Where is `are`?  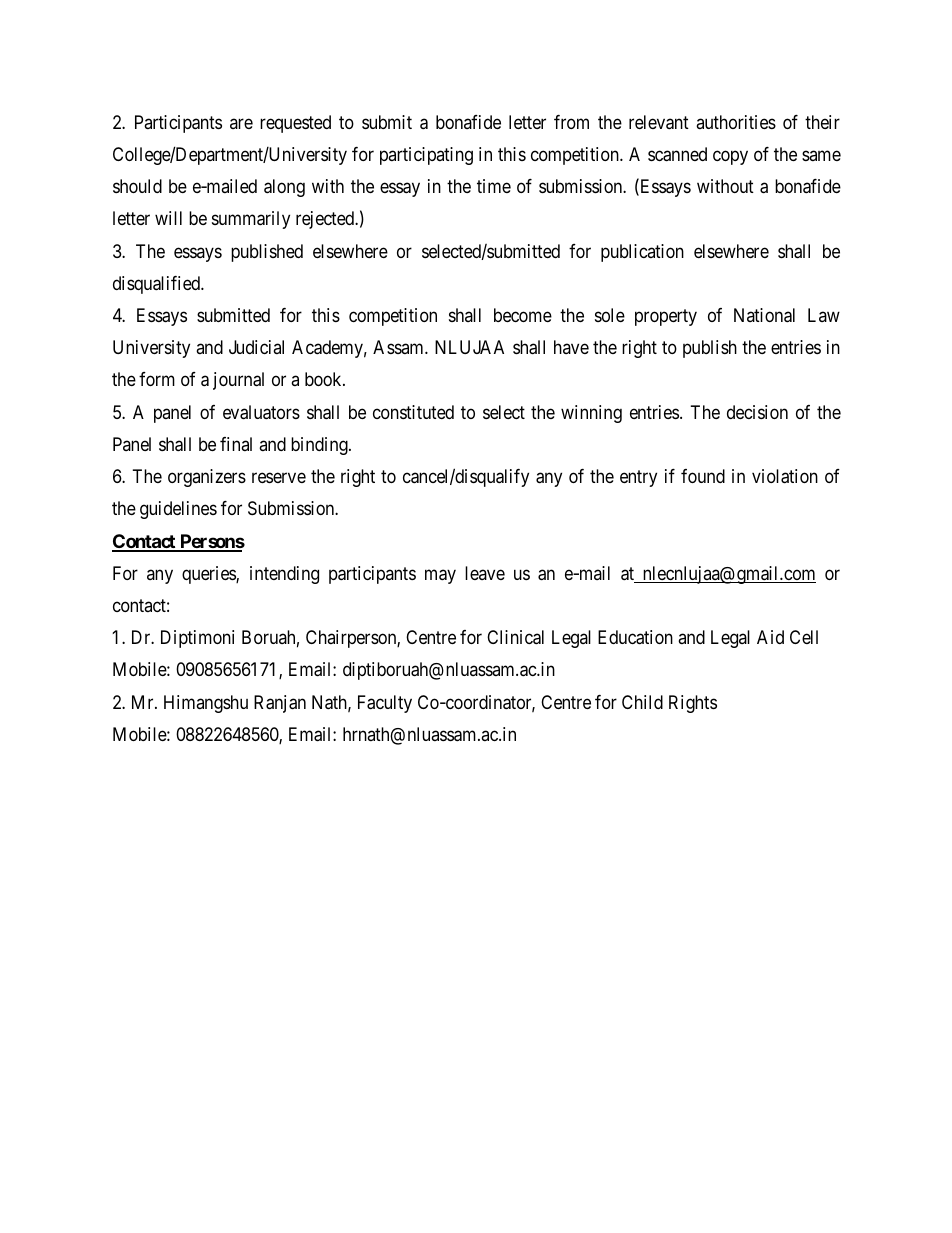
are is located at coordinates (241, 123).
